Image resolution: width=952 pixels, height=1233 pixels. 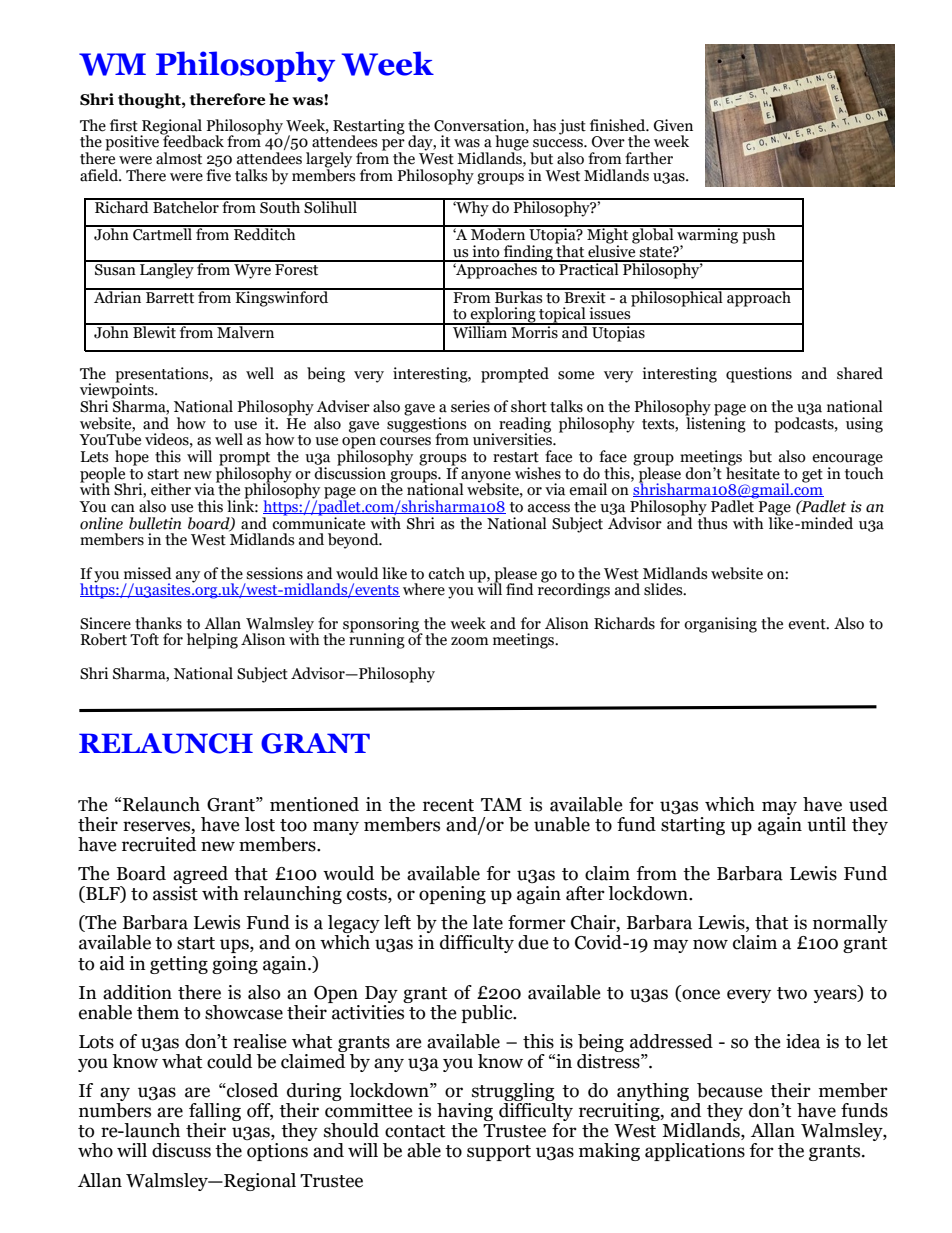 What do you see at coordinates (673, 125) in the image?
I see `Given` at bounding box center [673, 125].
